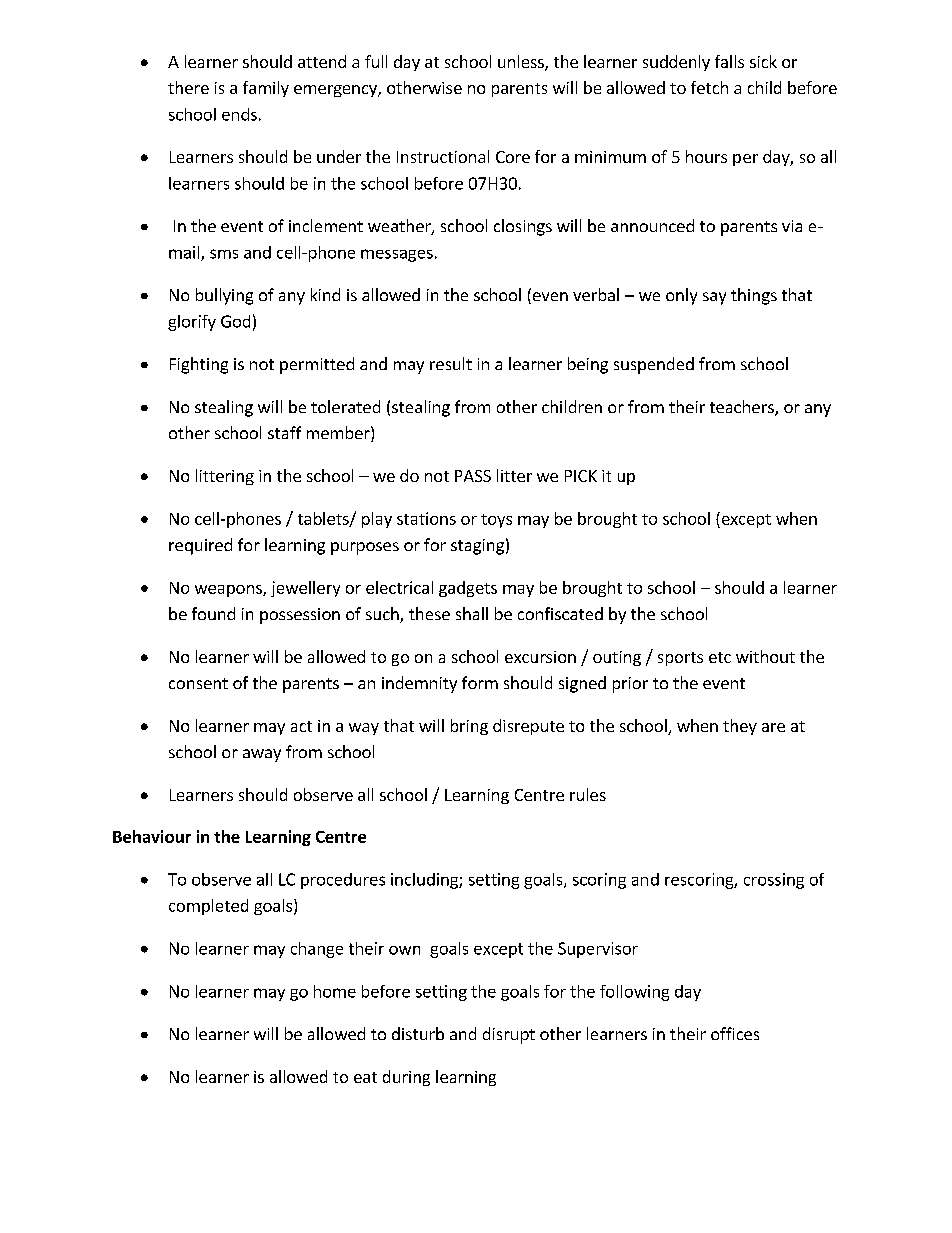 The width and height of the image is (952, 1233). What do you see at coordinates (709, 87) in the image?
I see `fetch` at bounding box center [709, 87].
